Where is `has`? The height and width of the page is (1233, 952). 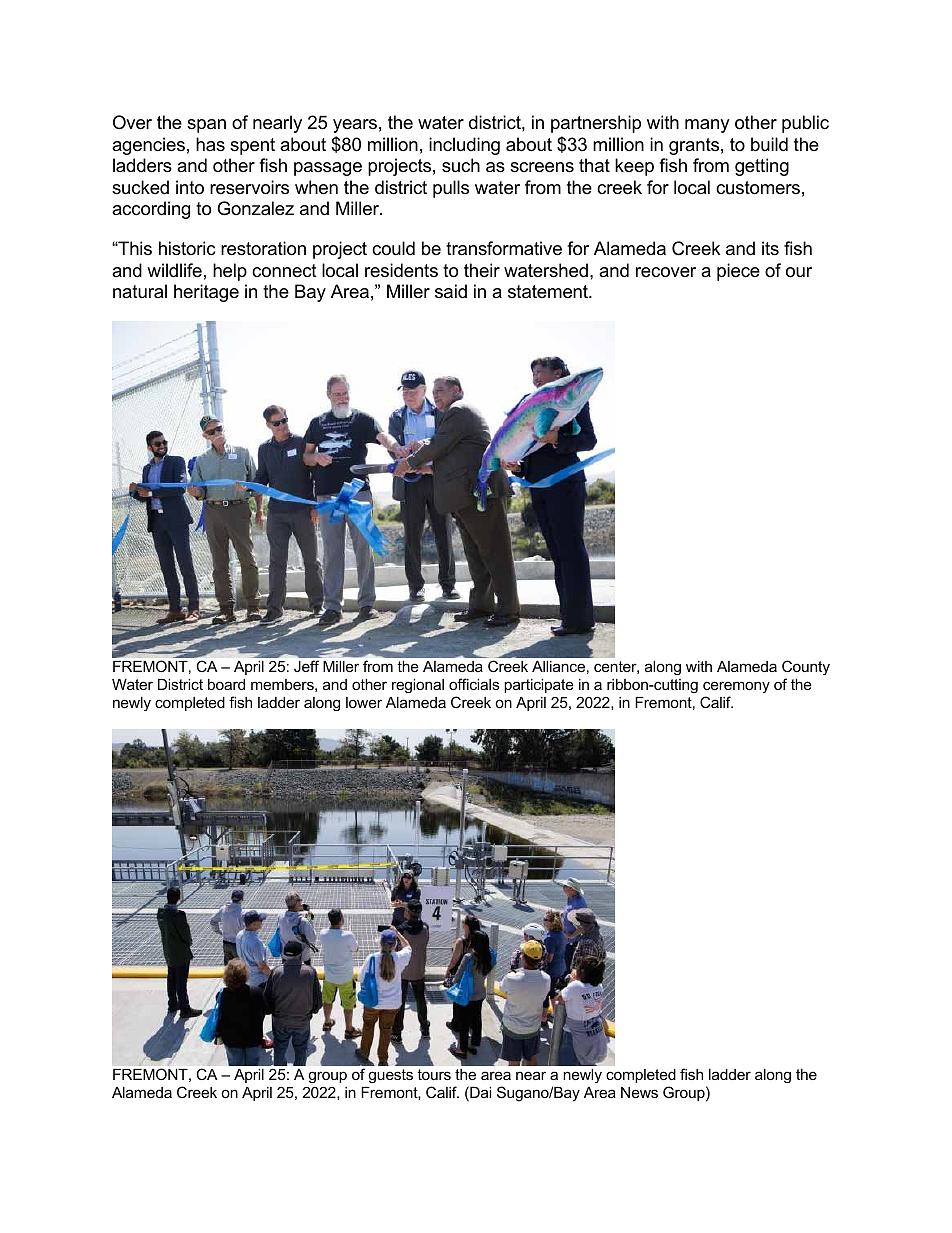 has is located at coordinates (210, 144).
